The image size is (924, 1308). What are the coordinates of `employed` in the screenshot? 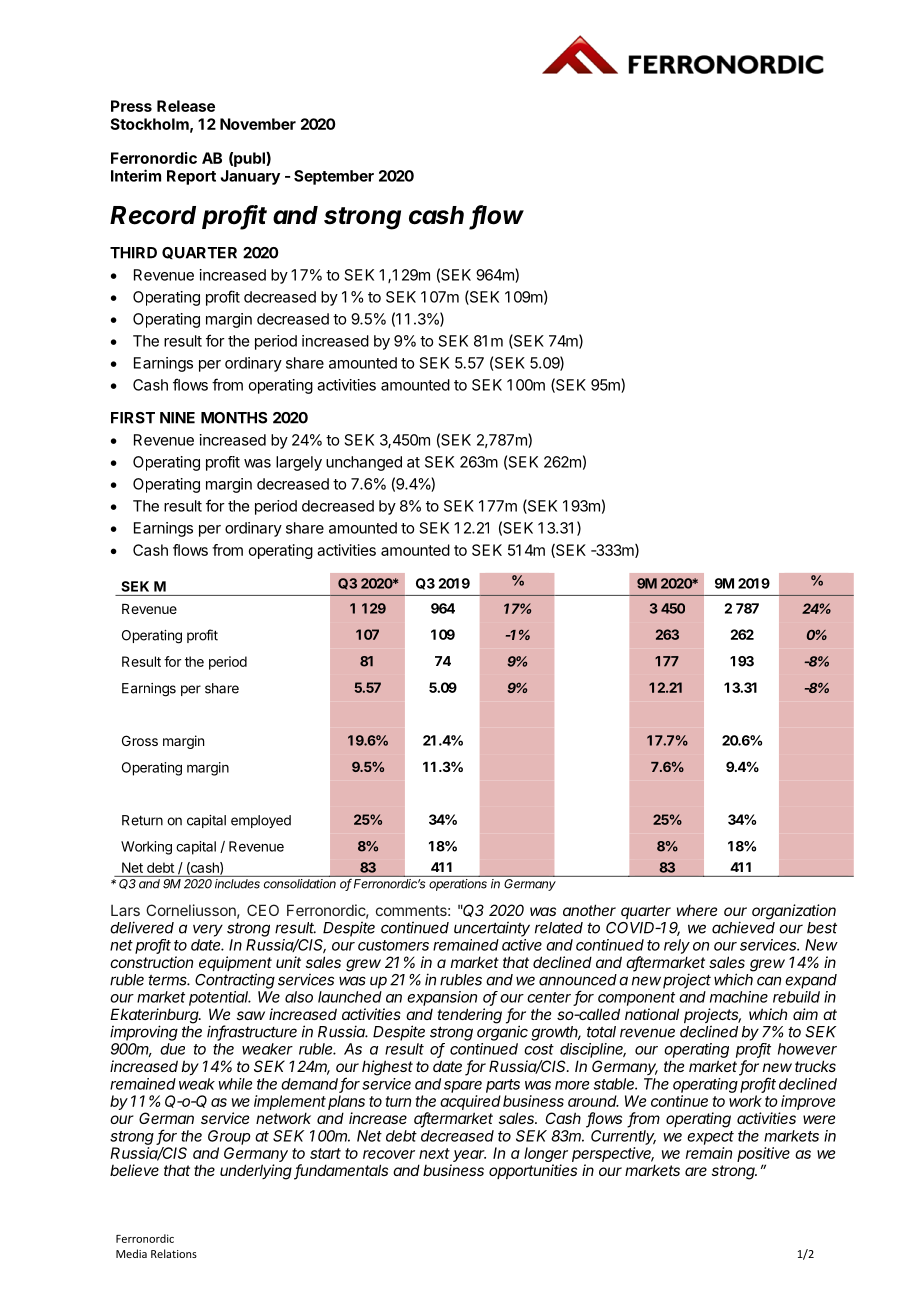 It's located at (261, 821).
